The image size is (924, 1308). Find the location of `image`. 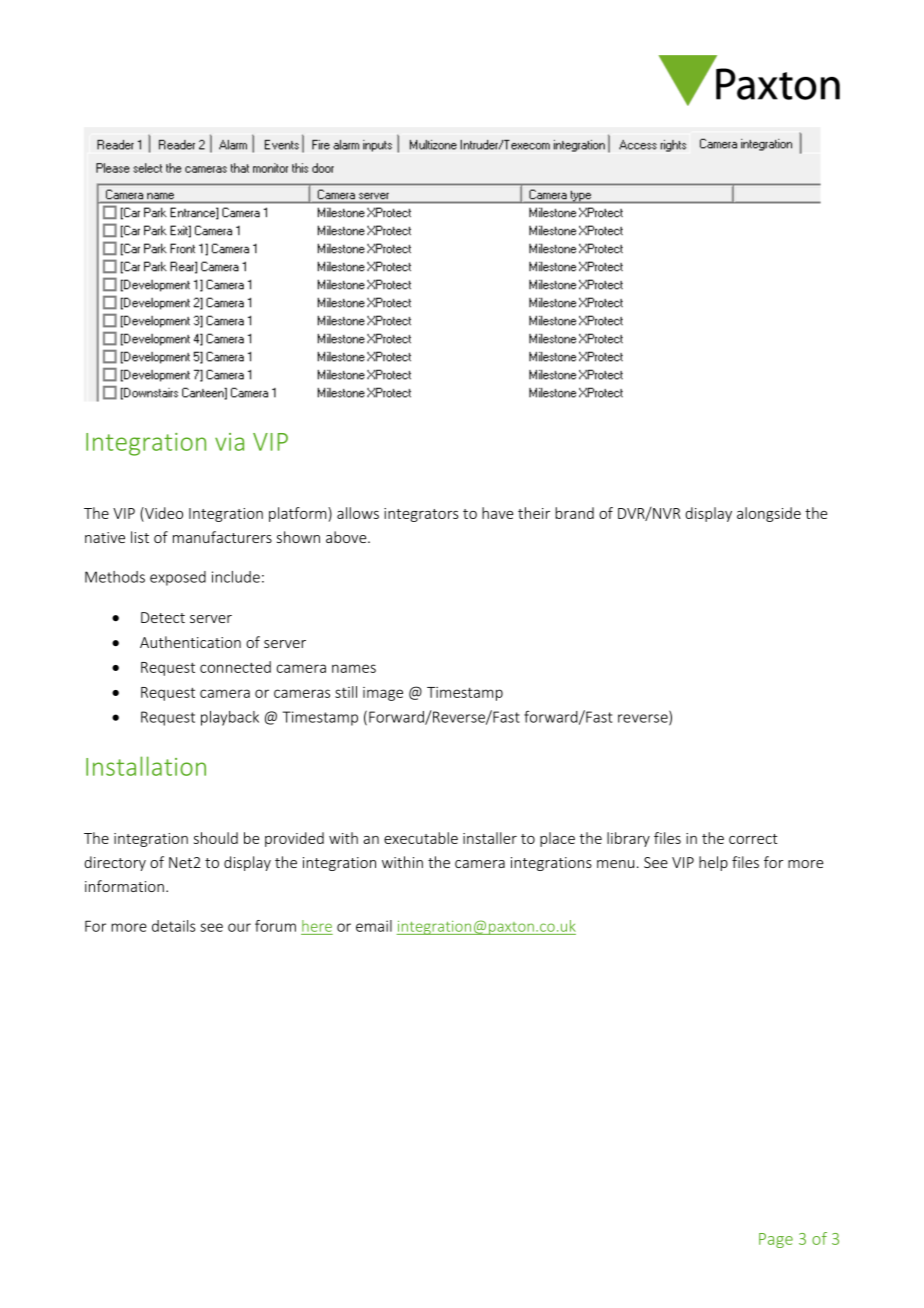

image is located at coordinates (383, 694).
